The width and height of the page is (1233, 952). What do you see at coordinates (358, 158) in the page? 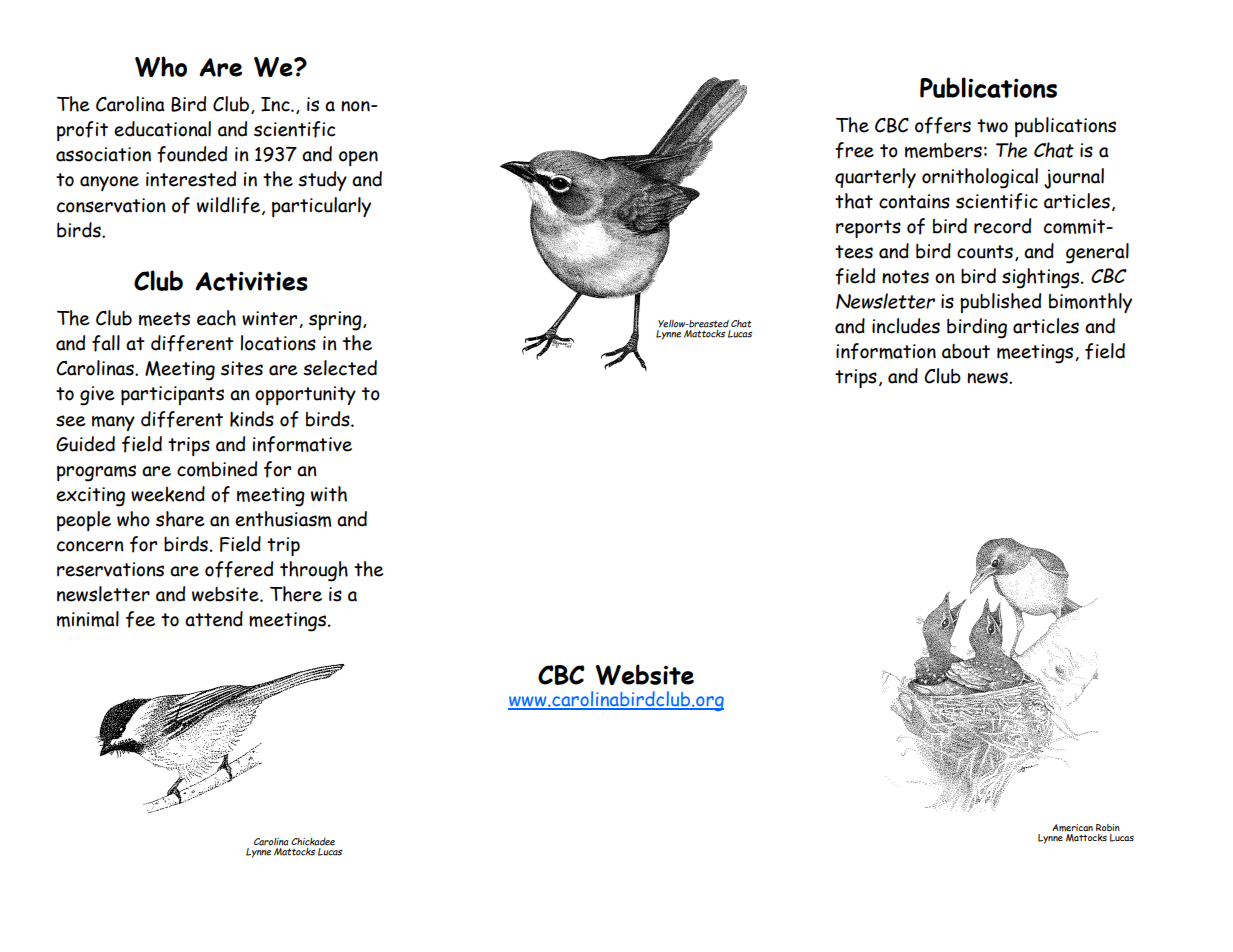
I see `open` at bounding box center [358, 158].
